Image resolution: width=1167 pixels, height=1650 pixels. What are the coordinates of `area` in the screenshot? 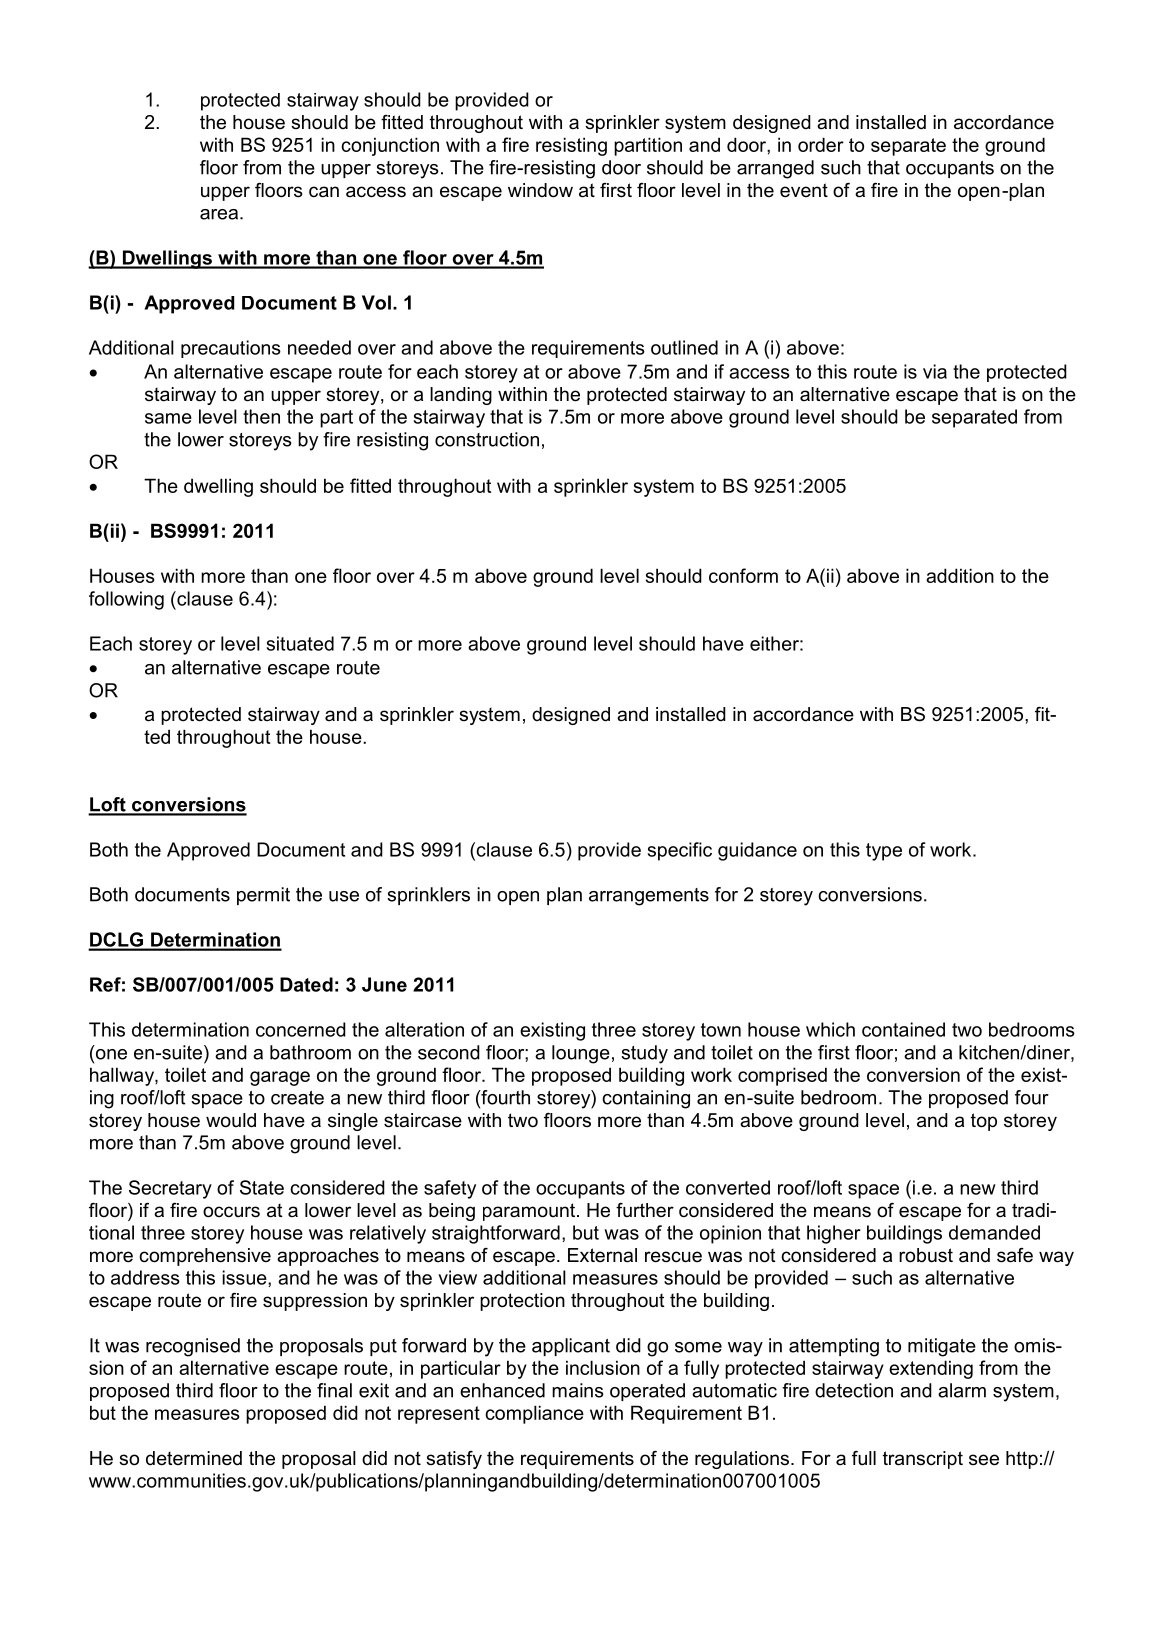 It's located at (219, 214).
